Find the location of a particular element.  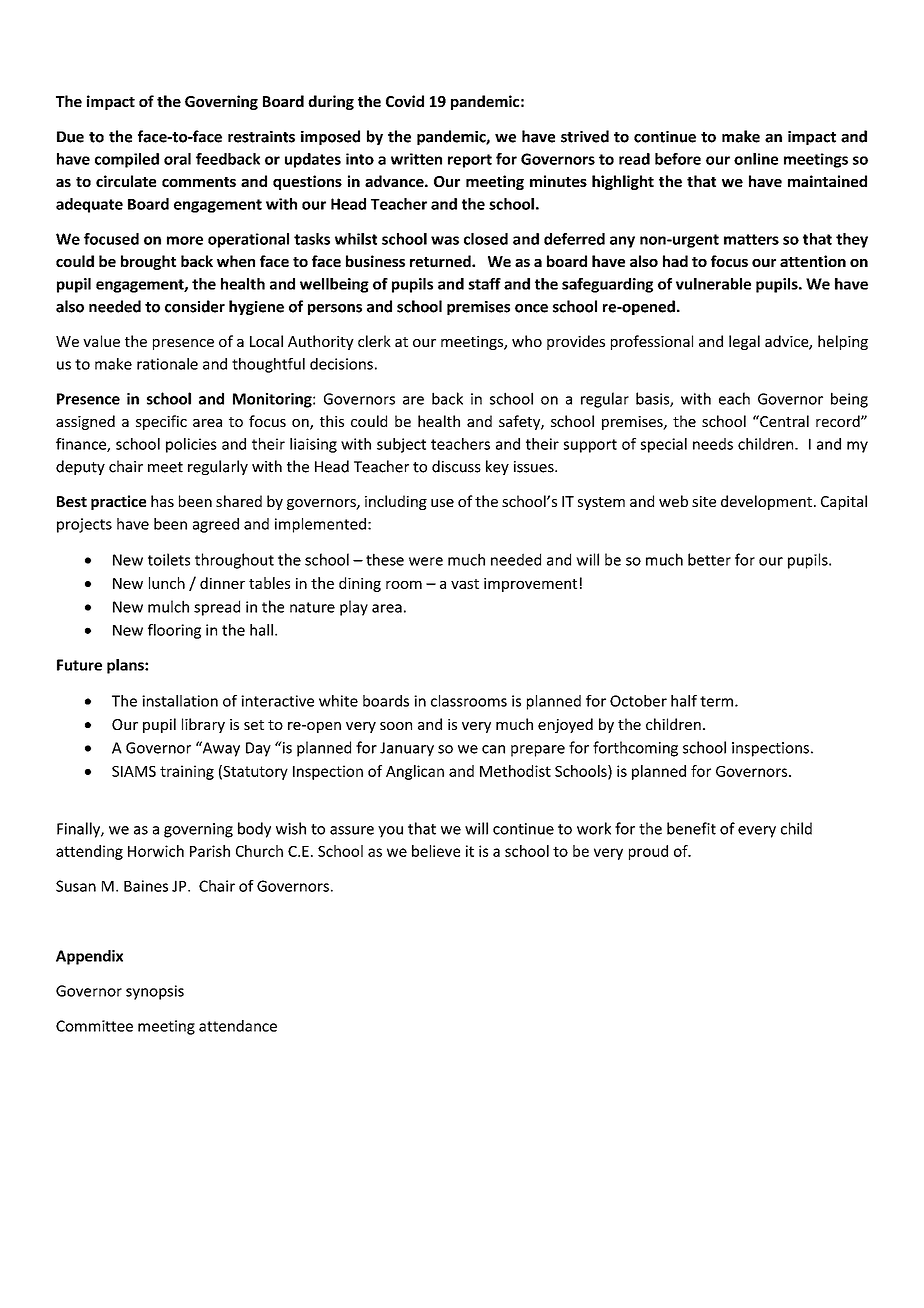

online is located at coordinates (756, 159).
